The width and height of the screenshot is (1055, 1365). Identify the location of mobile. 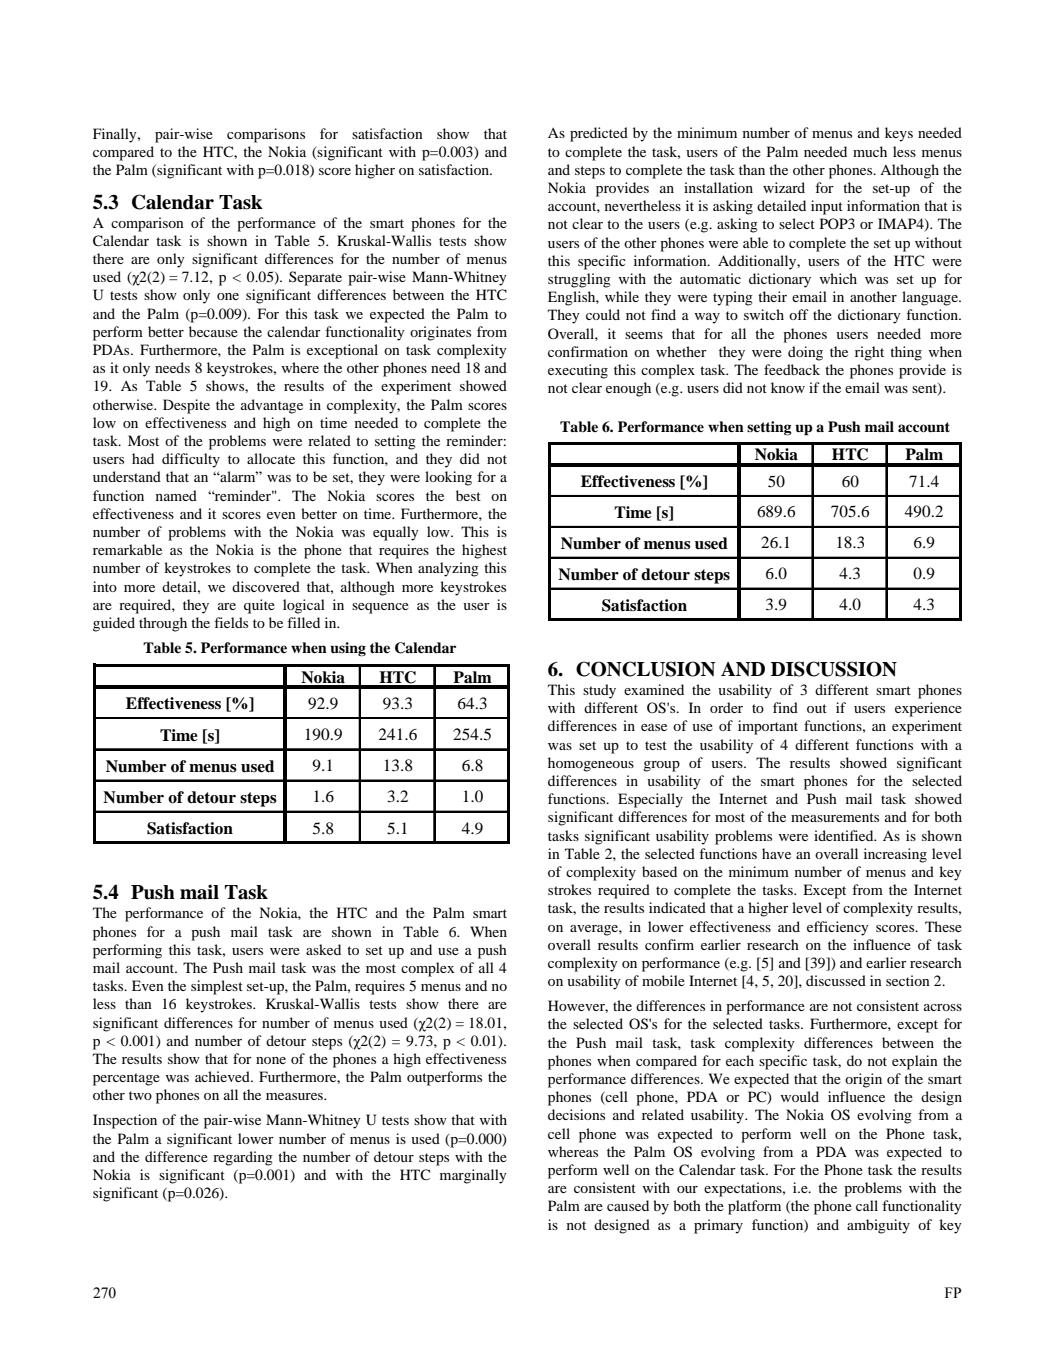
(663, 980).
